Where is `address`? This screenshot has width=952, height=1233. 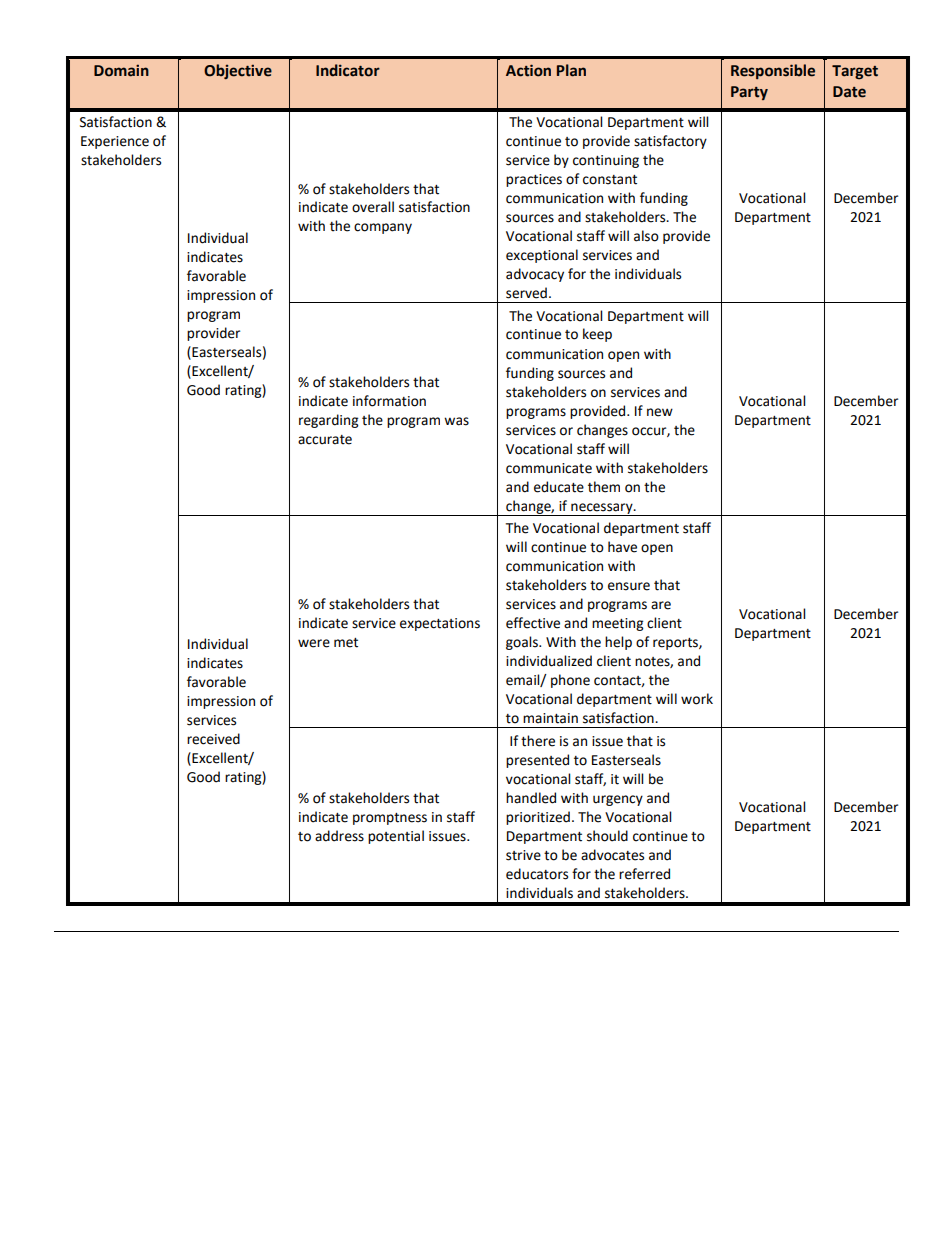 address is located at coordinates (339, 836).
